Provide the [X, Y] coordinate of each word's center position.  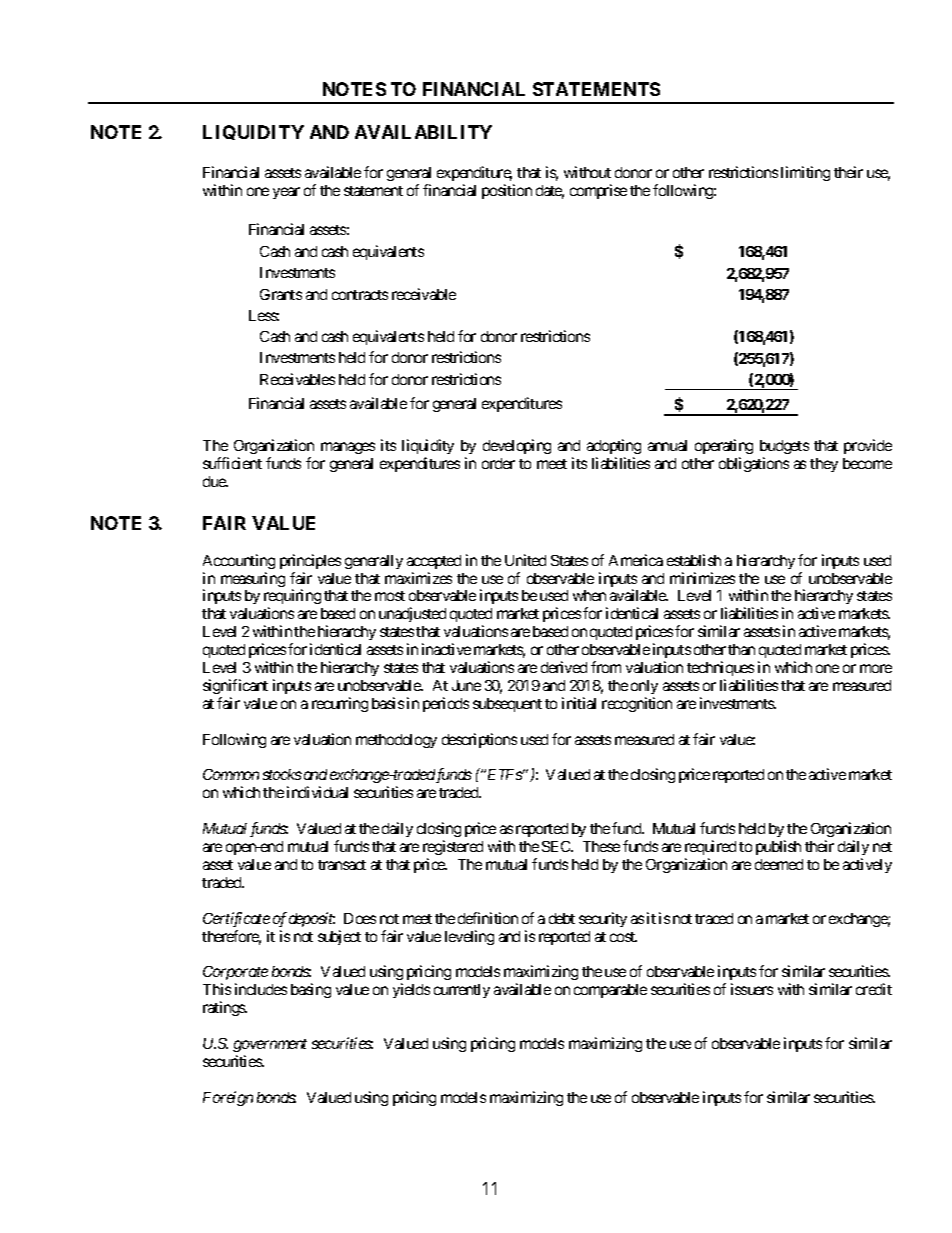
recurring [340, 704]
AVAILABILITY [423, 132]
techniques [720, 668]
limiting [805, 173]
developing [517, 446]
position [507, 191]
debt [562, 918]
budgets [784, 447]
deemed [779, 864]
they [824, 465]
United [525, 560]
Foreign [228, 1098]
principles [310, 561]
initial [579, 703]
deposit [312, 919]
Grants [281, 294]
